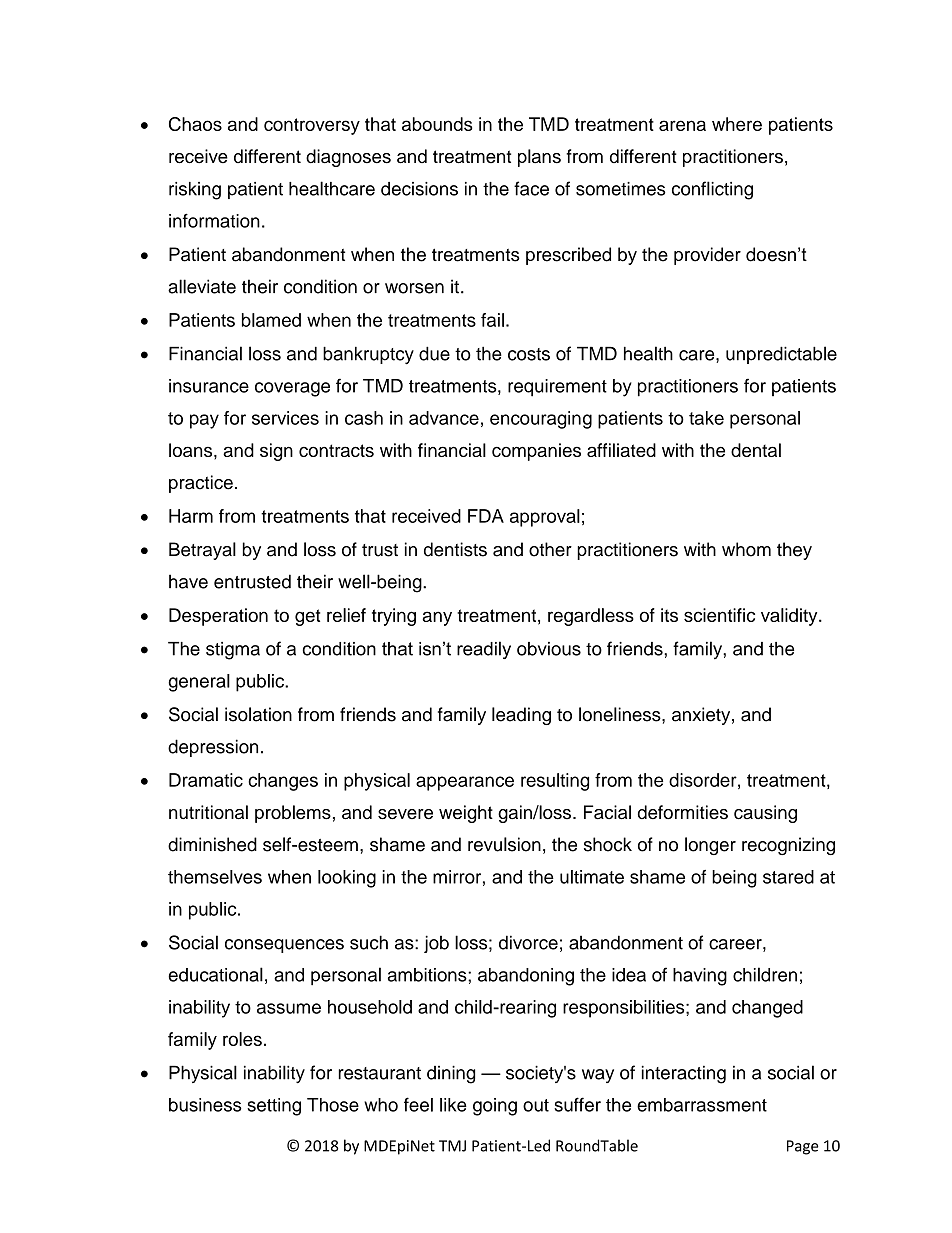 This page has height=1233, width=952. Describe the element at coordinates (737, 124) in the page. I see `where` at that location.
